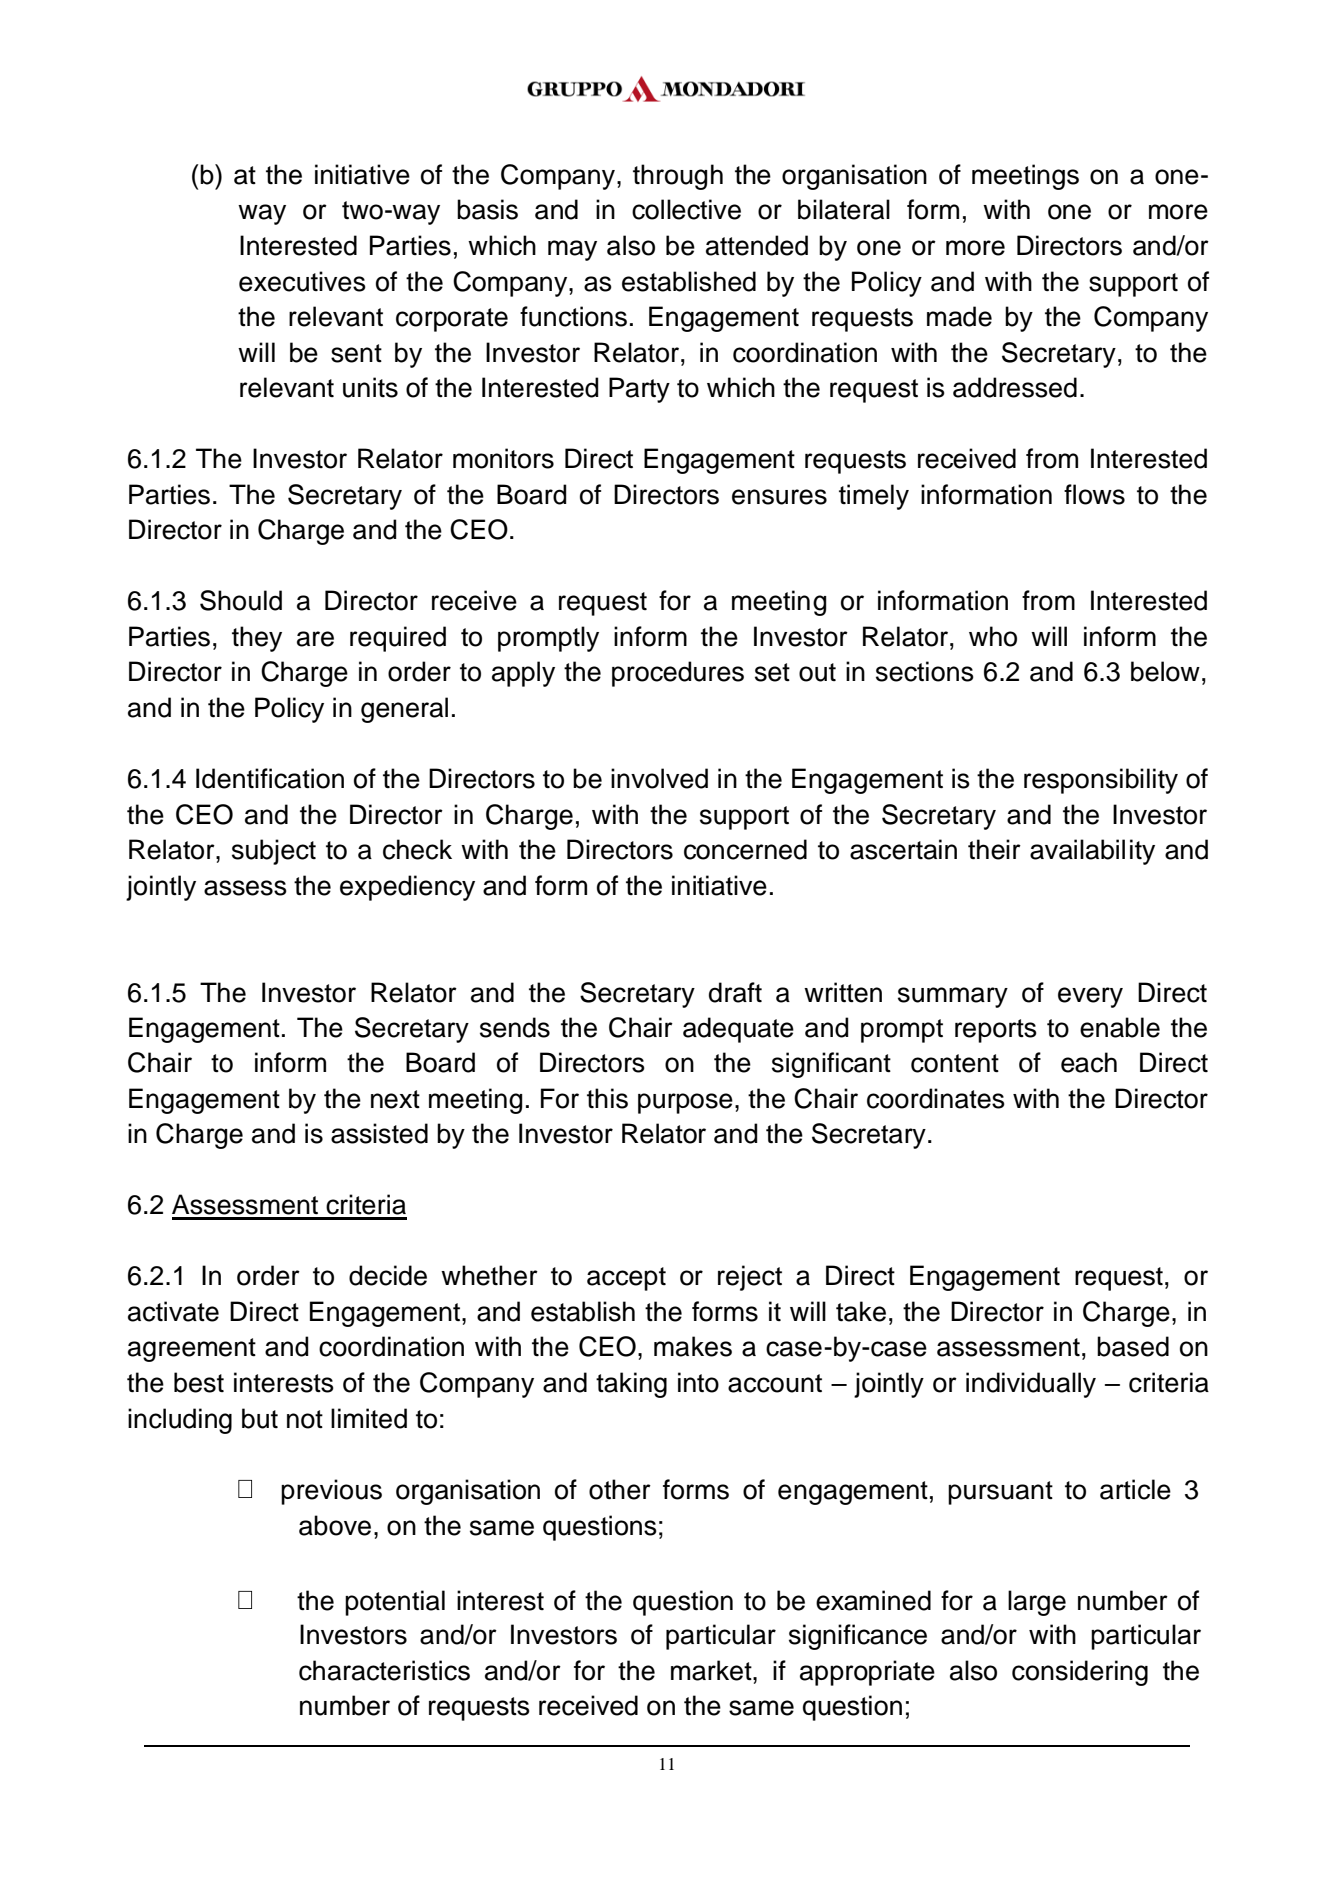  I want to click on market, so click(712, 1670).
